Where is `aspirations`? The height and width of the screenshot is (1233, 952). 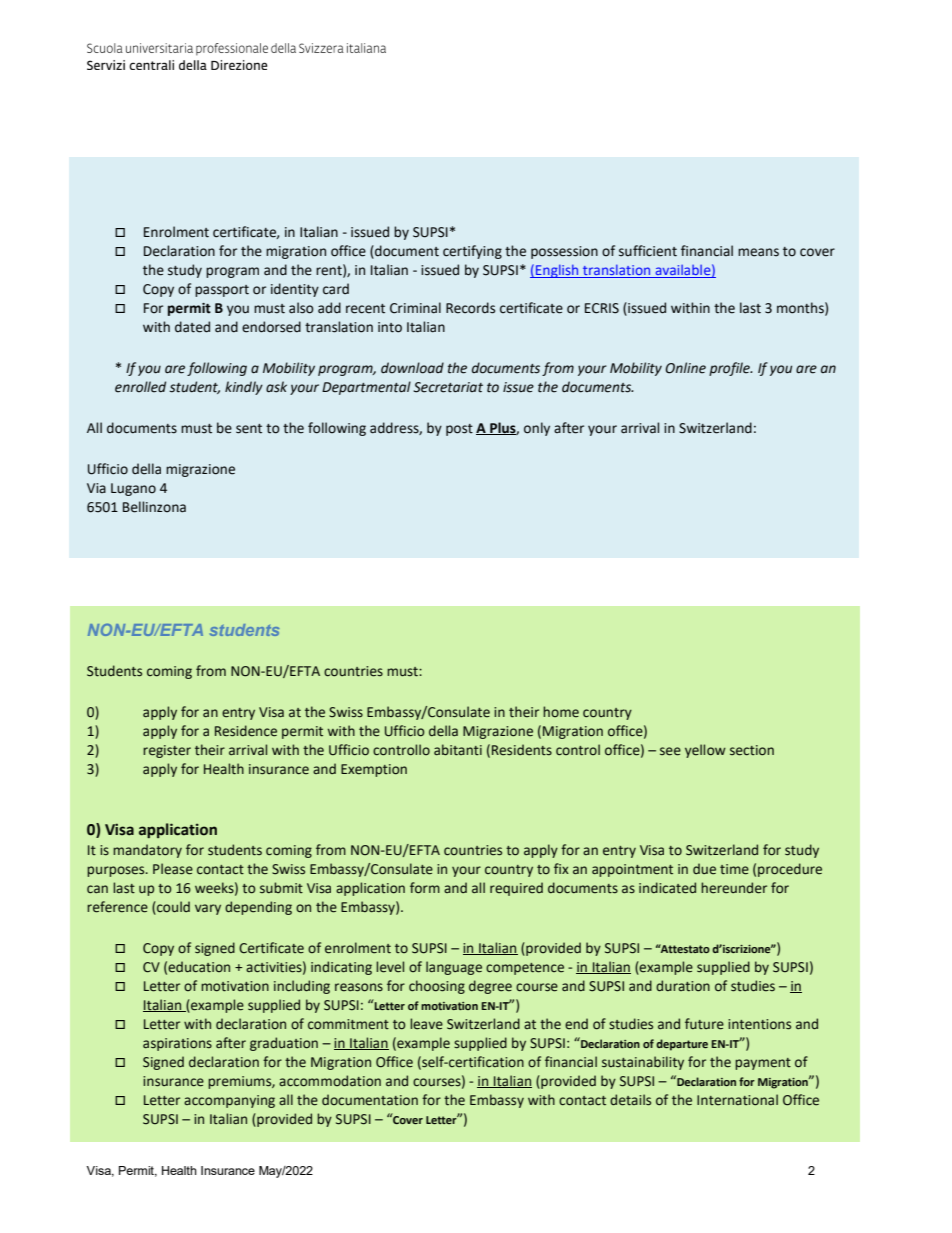 aspirations is located at coordinates (177, 1044).
